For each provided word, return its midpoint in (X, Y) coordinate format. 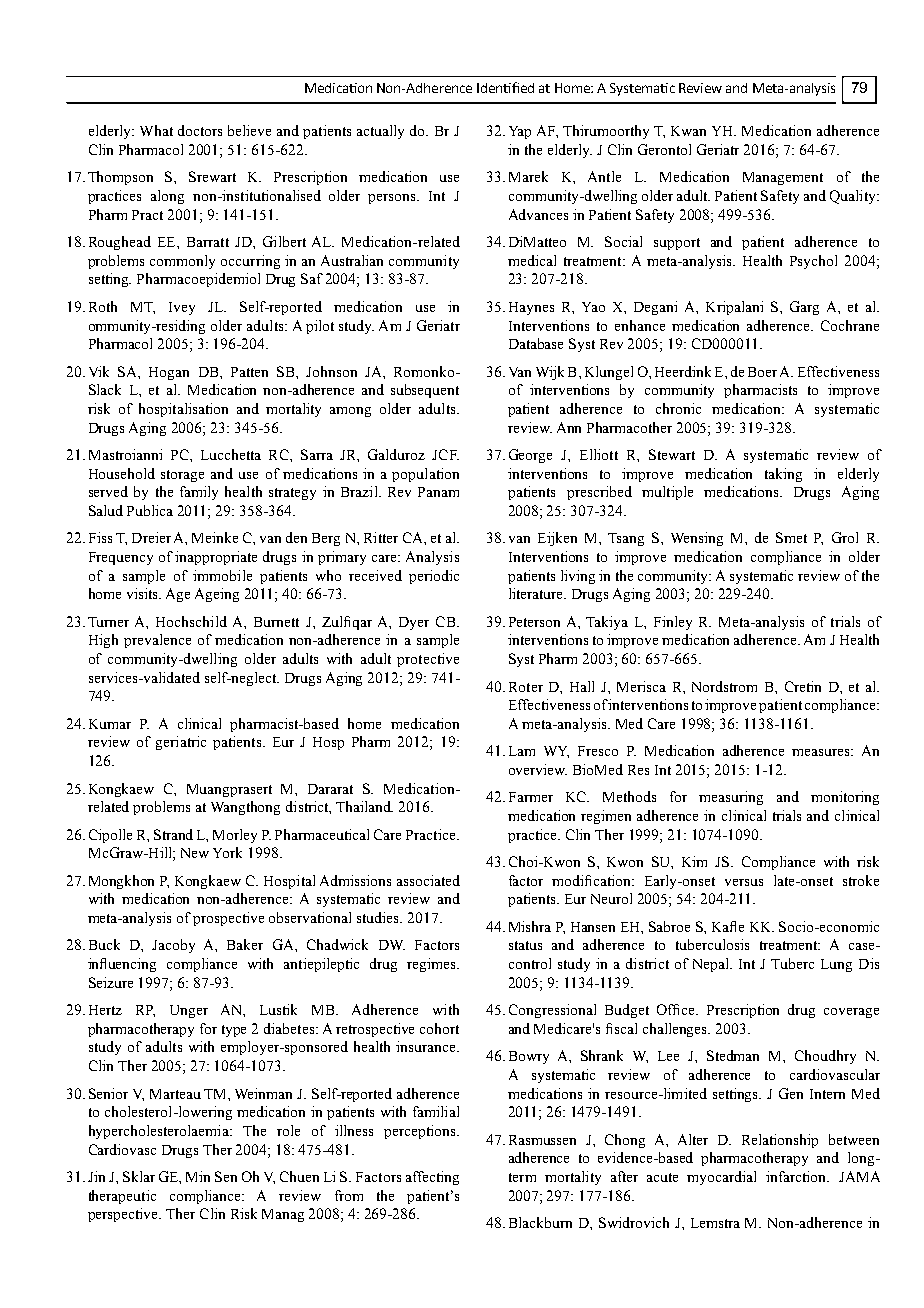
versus (744, 882)
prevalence (157, 641)
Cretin (803, 686)
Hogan (169, 373)
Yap (520, 132)
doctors (200, 130)
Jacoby (173, 946)
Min (198, 1176)
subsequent (425, 391)
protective (428, 660)
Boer (762, 372)
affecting (432, 1178)
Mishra (530, 926)
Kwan (688, 131)
